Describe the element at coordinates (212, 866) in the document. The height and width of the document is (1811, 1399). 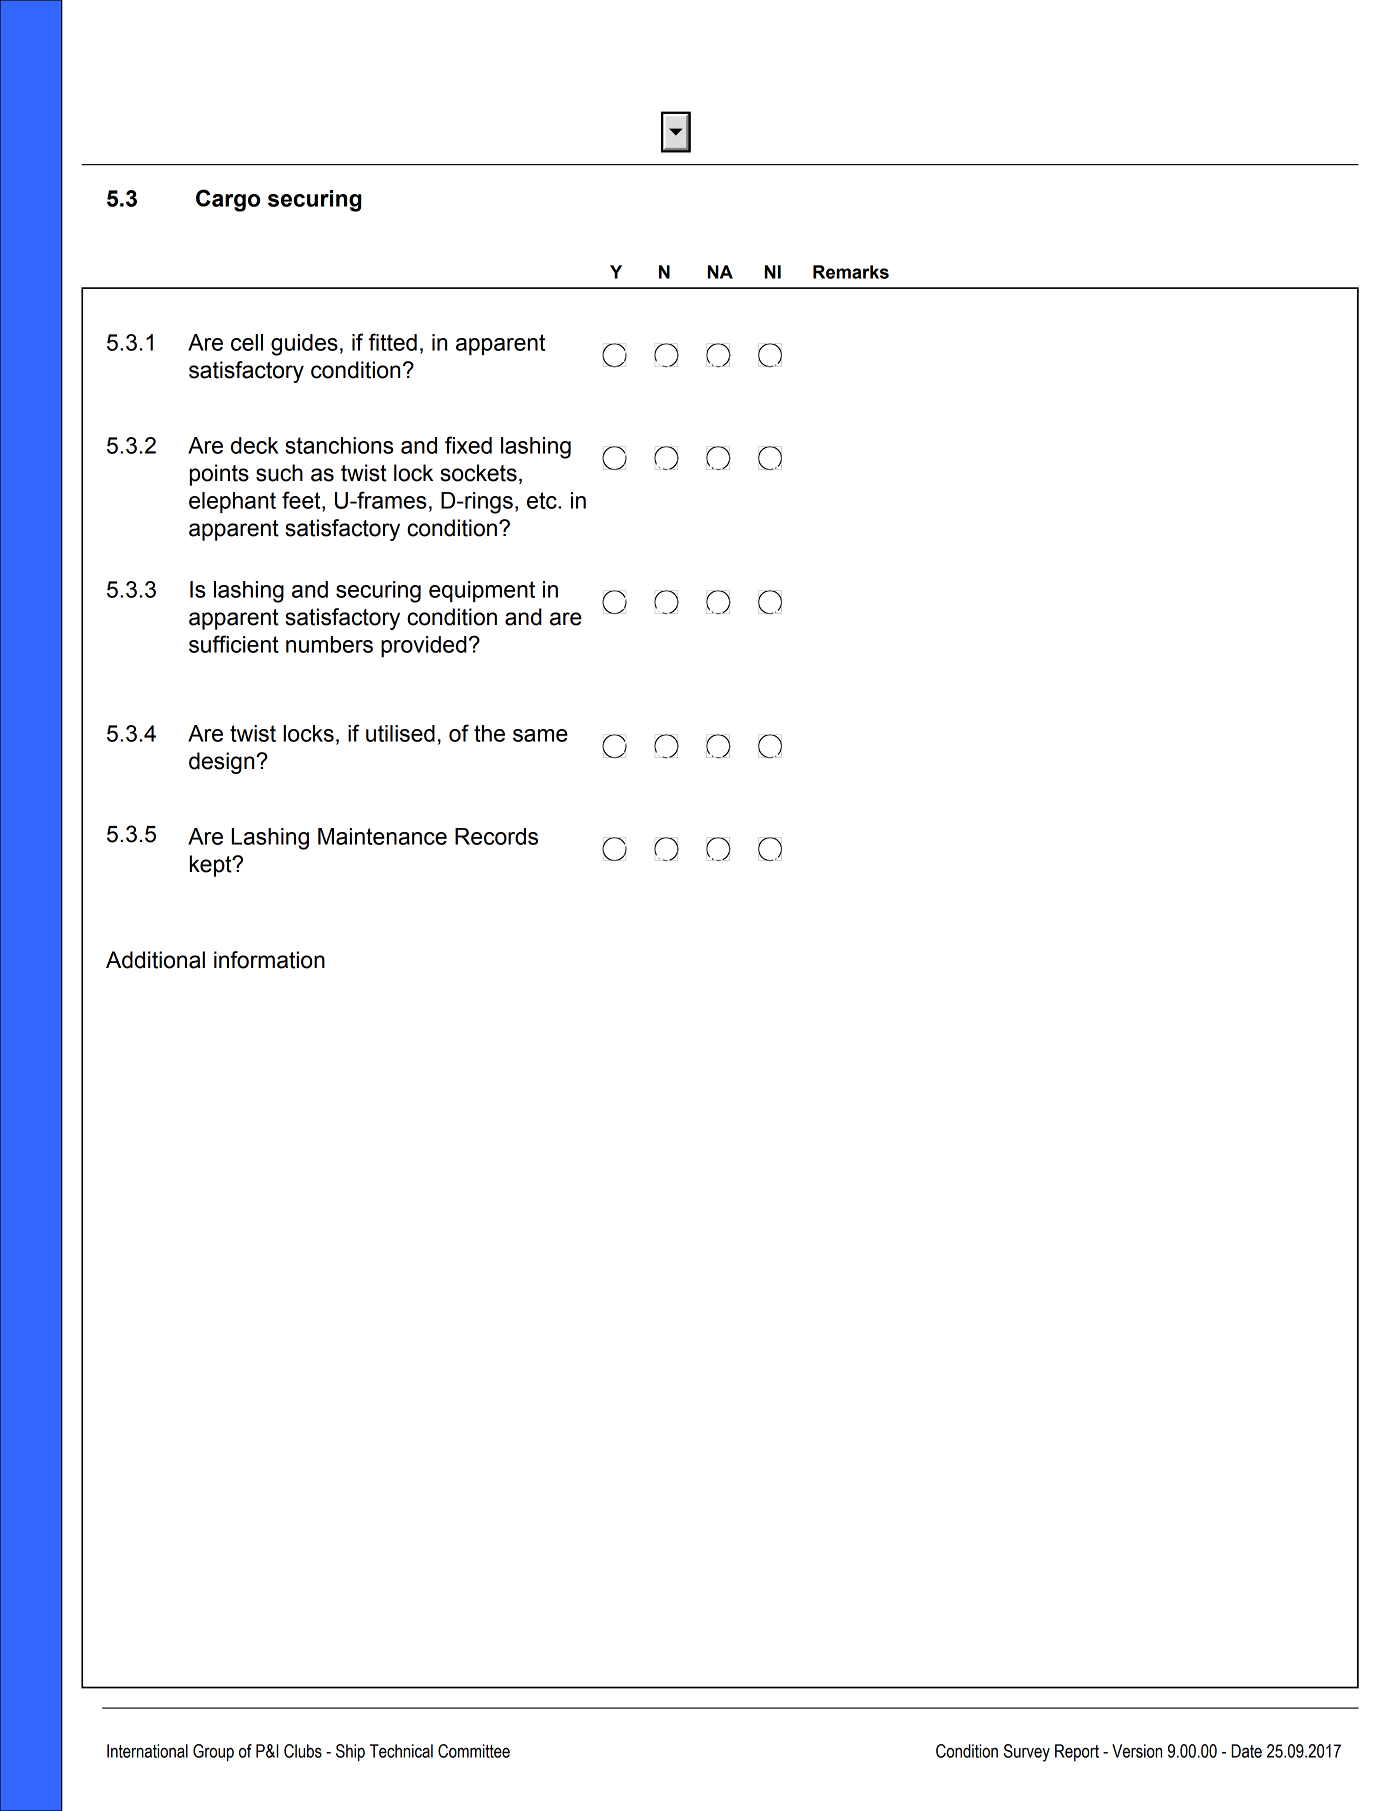
I see `kept` at that location.
